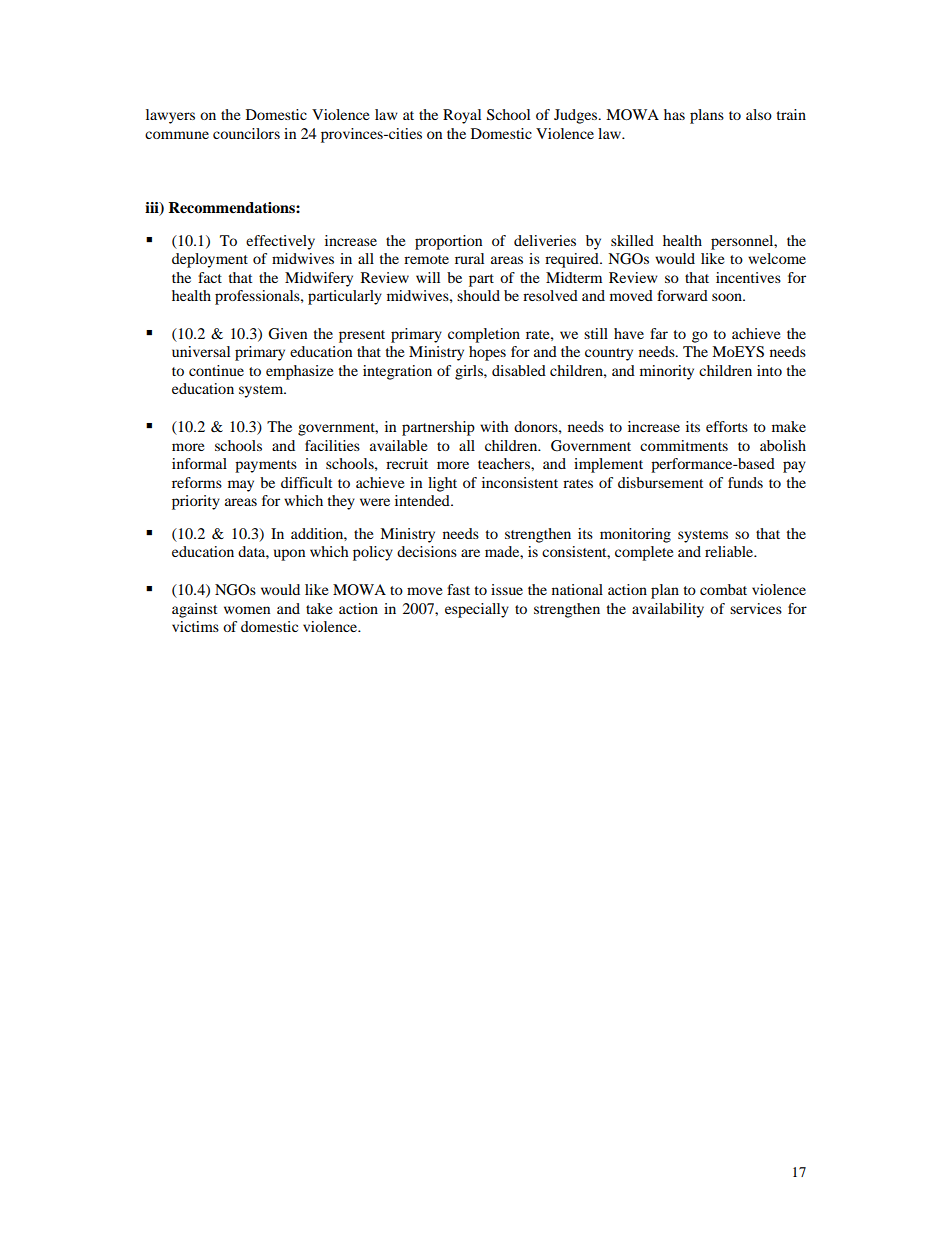 The height and width of the document is (1233, 952). What do you see at coordinates (247, 610) in the document?
I see `women` at bounding box center [247, 610].
